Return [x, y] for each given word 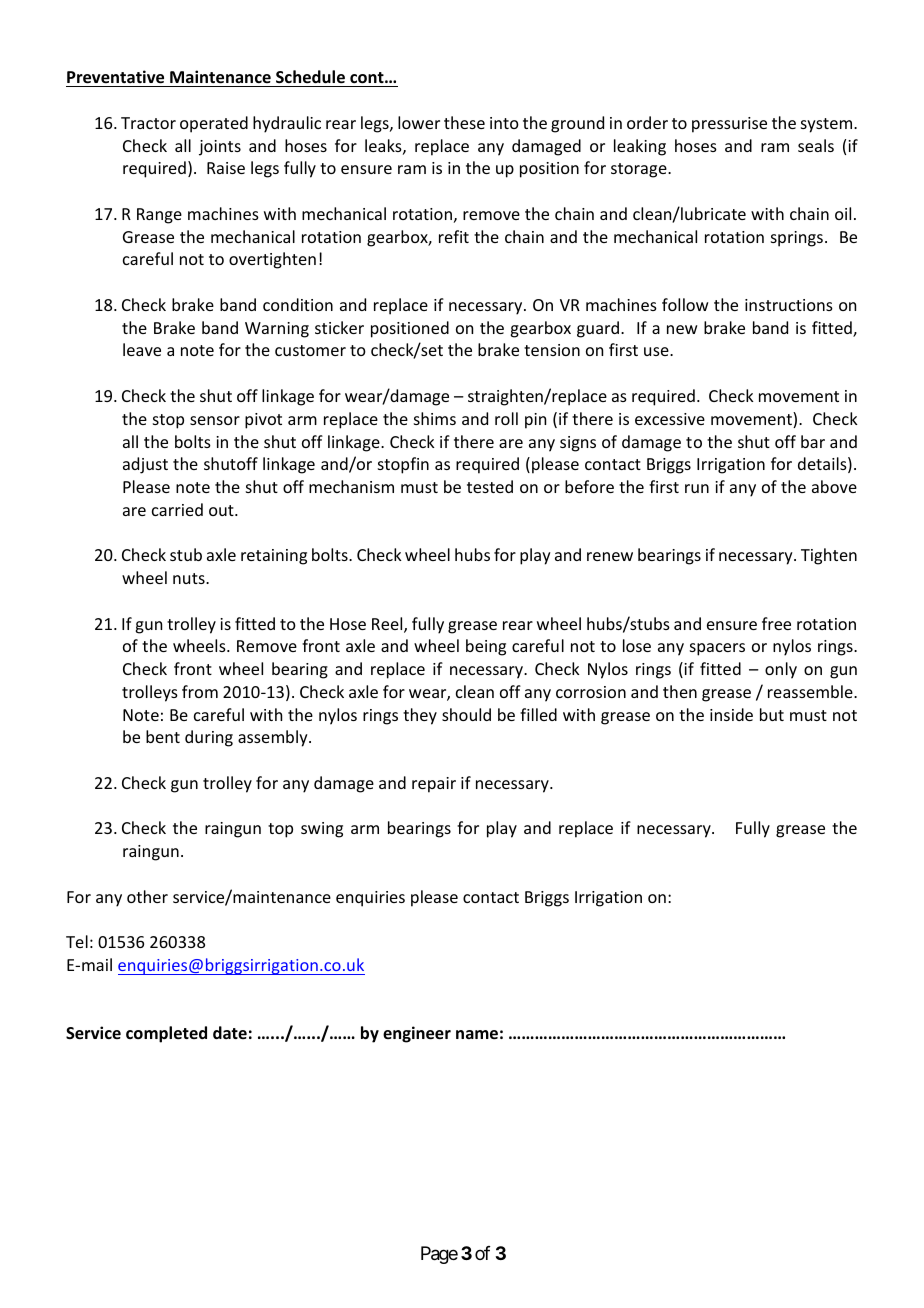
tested [490, 486]
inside [731, 714]
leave [142, 349]
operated [214, 124]
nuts [190, 578]
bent [163, 736]
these [464, 122]
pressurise [729, 125]
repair [434, 785]
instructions [789, 305]
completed [166, 1034]
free [776, 623]
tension [552, 350]
